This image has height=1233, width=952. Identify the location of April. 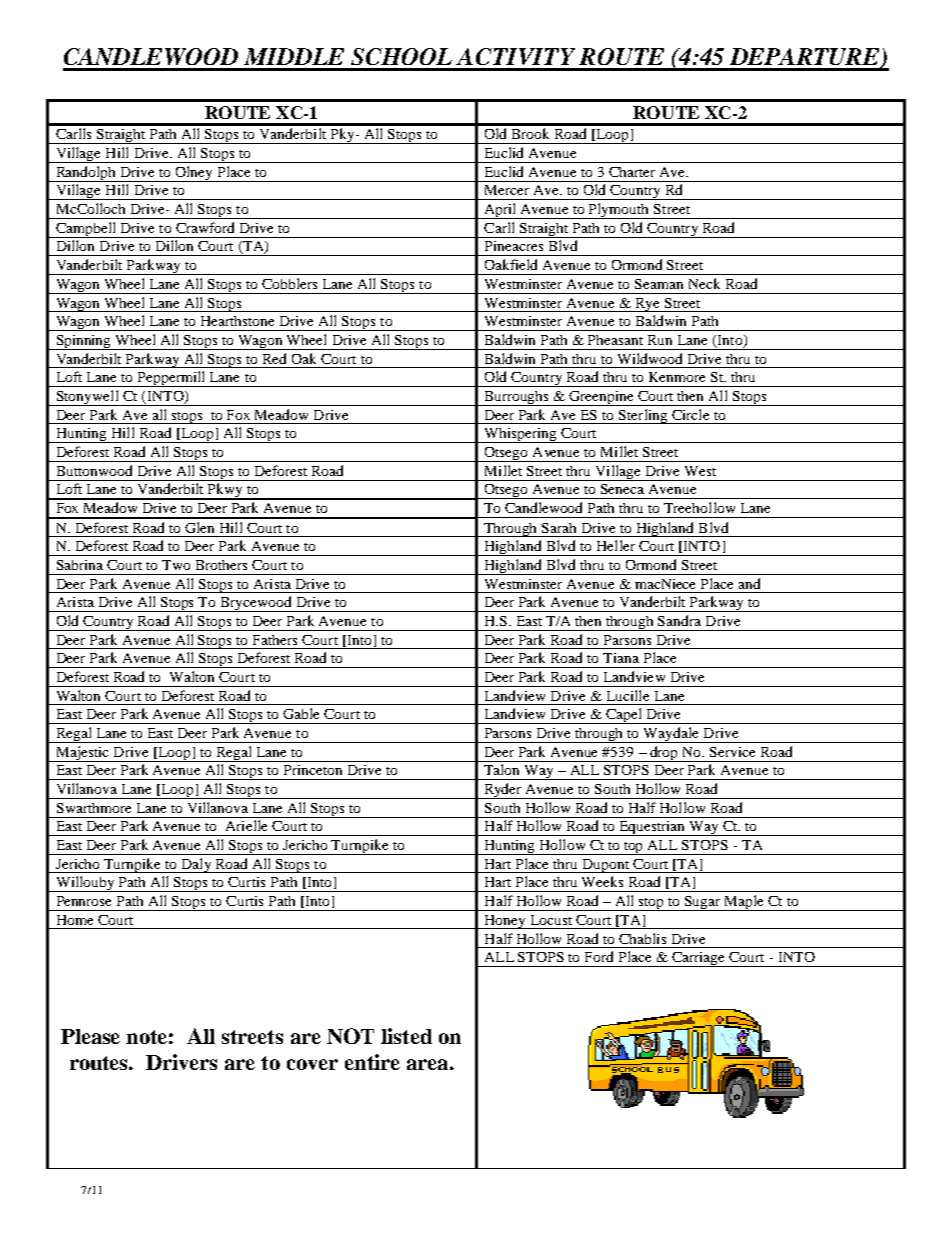
(500, 211).
